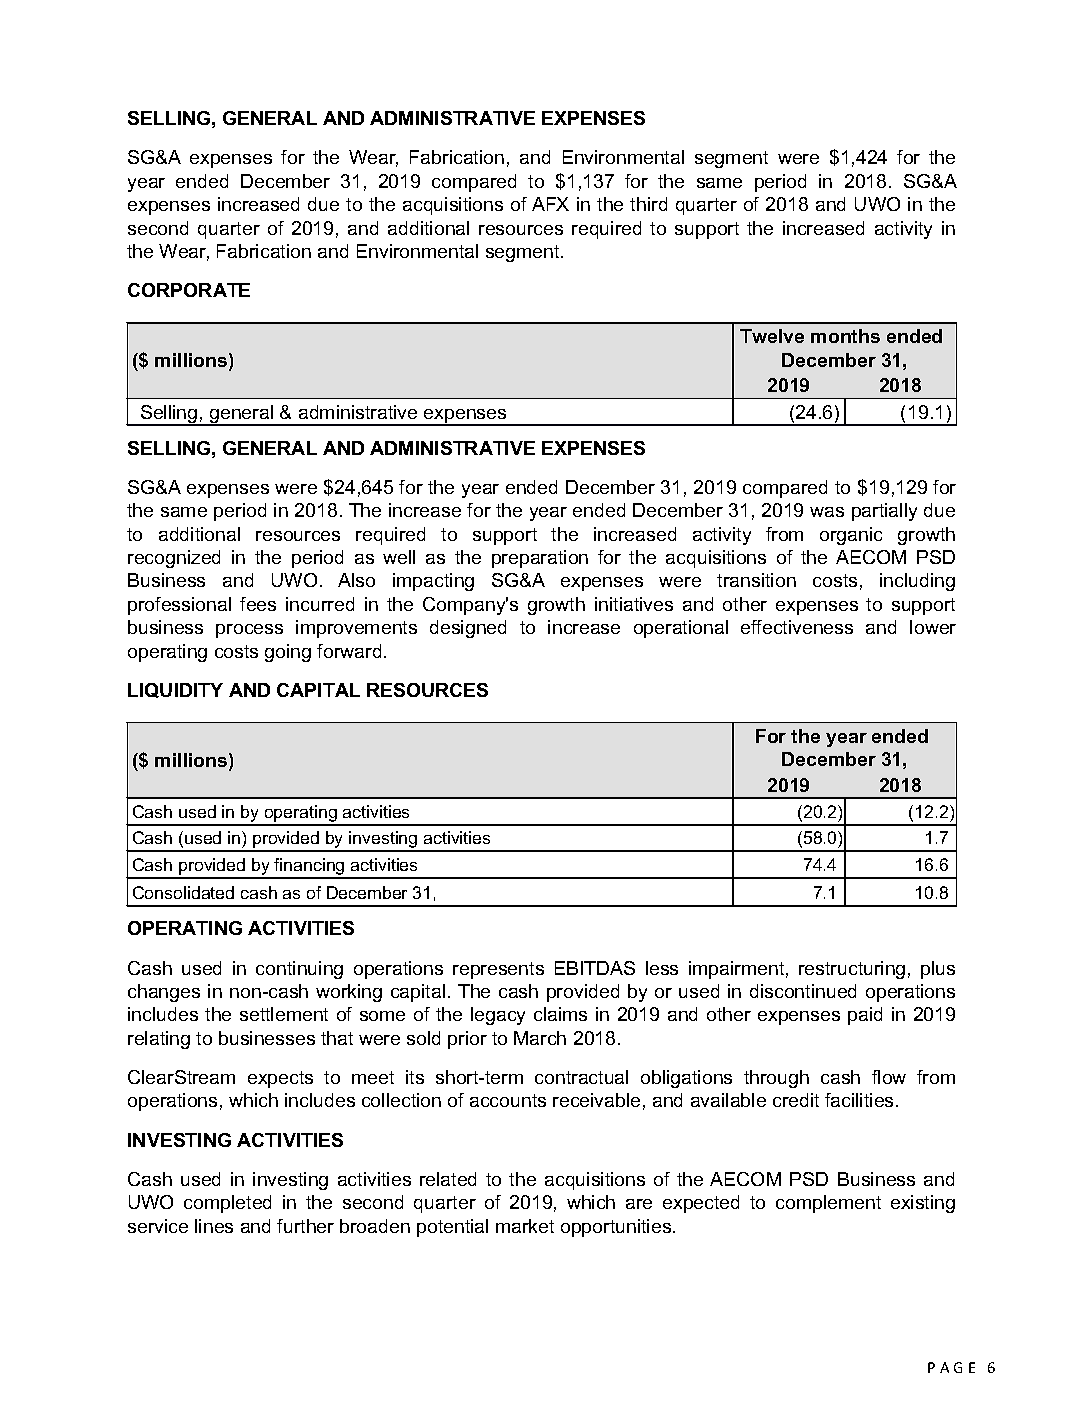  I want to click on completed, so click(227, 1204).
